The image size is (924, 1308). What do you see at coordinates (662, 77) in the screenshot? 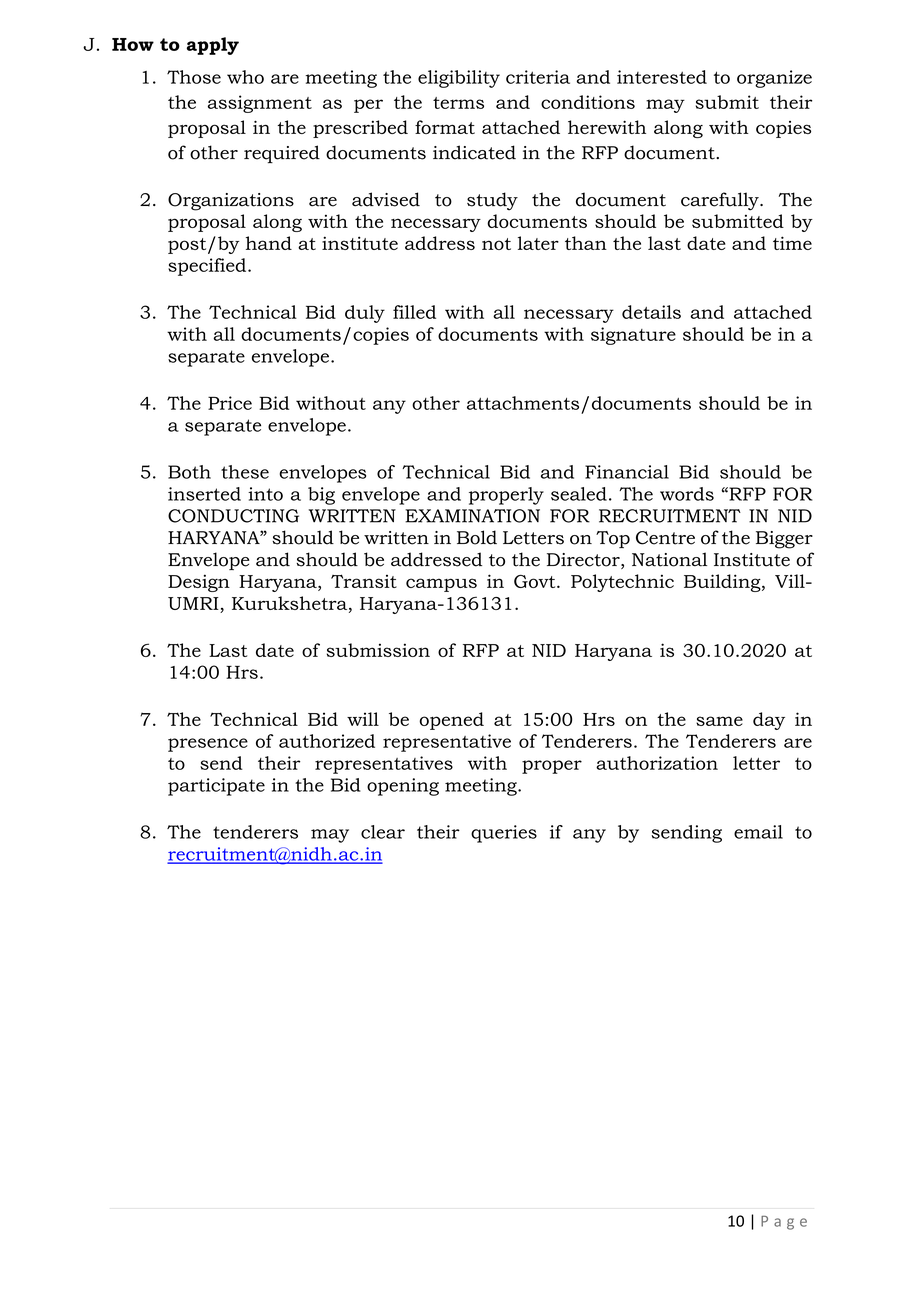
I see `interested` at bounding box center [662, 77].
